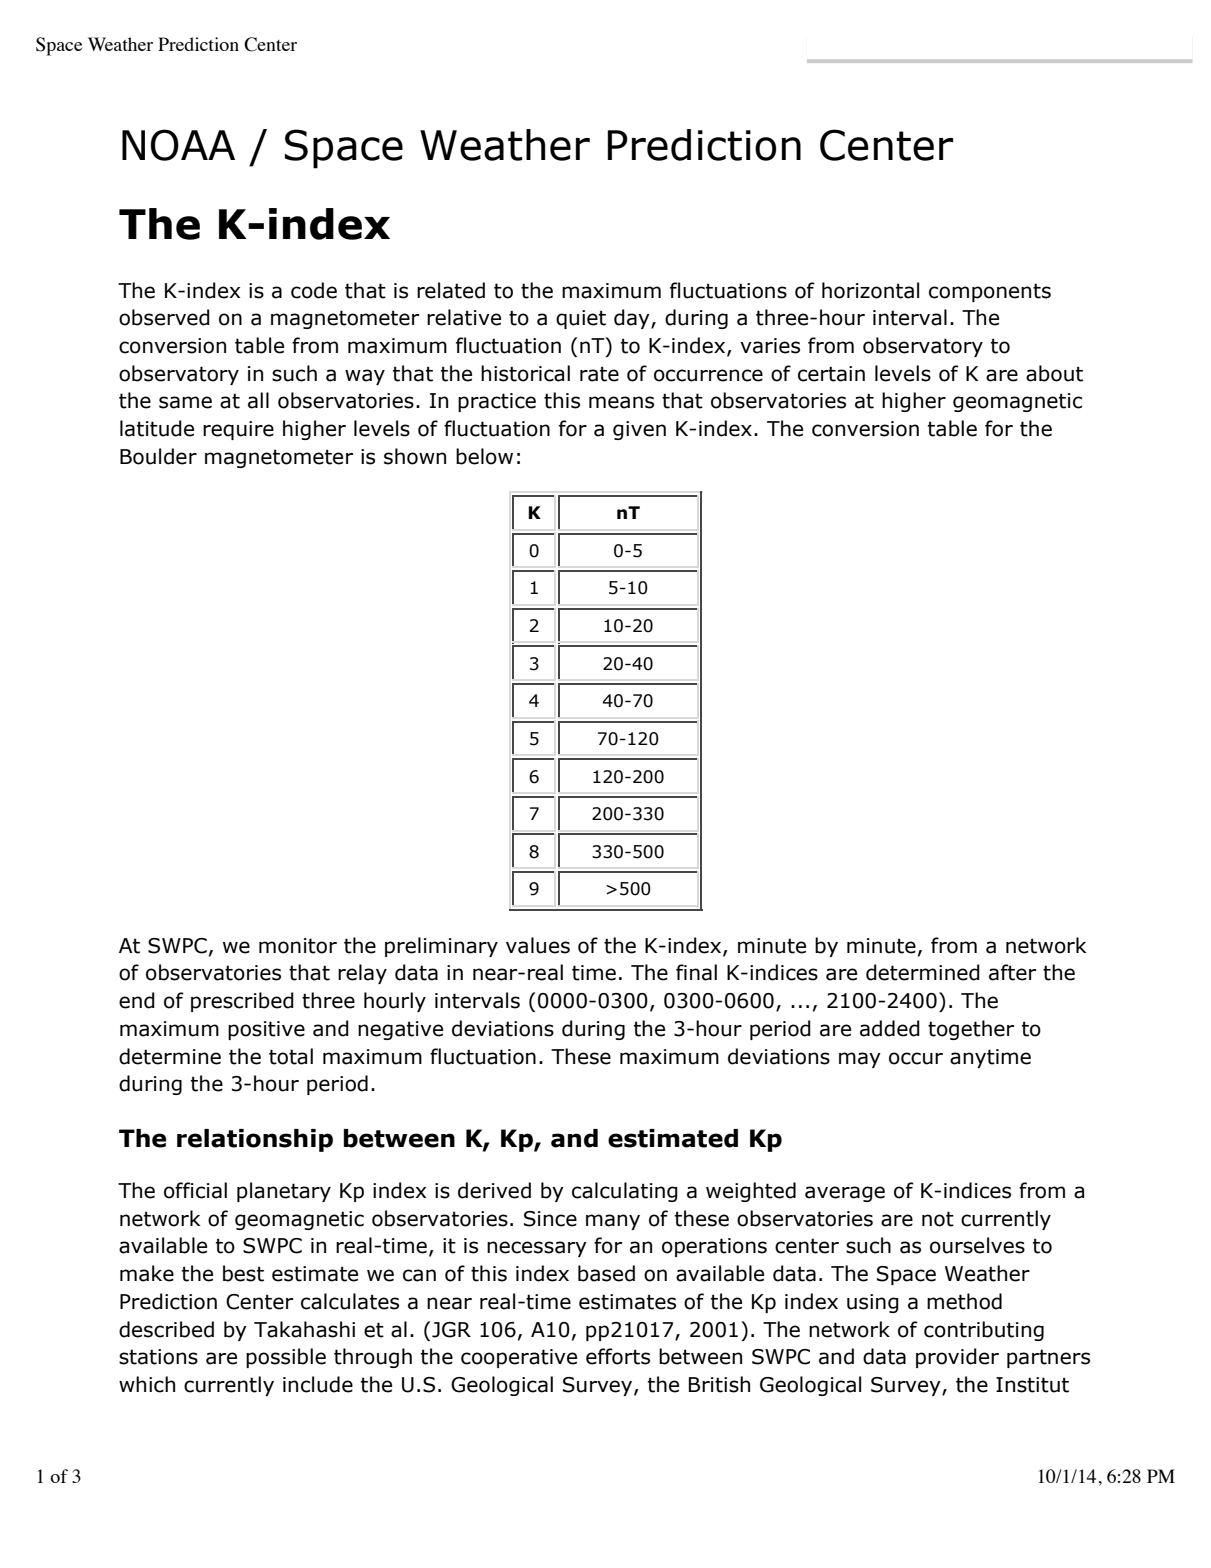  Describe the element at coordinates (696, 972) in the document. I see `final` at that location.
